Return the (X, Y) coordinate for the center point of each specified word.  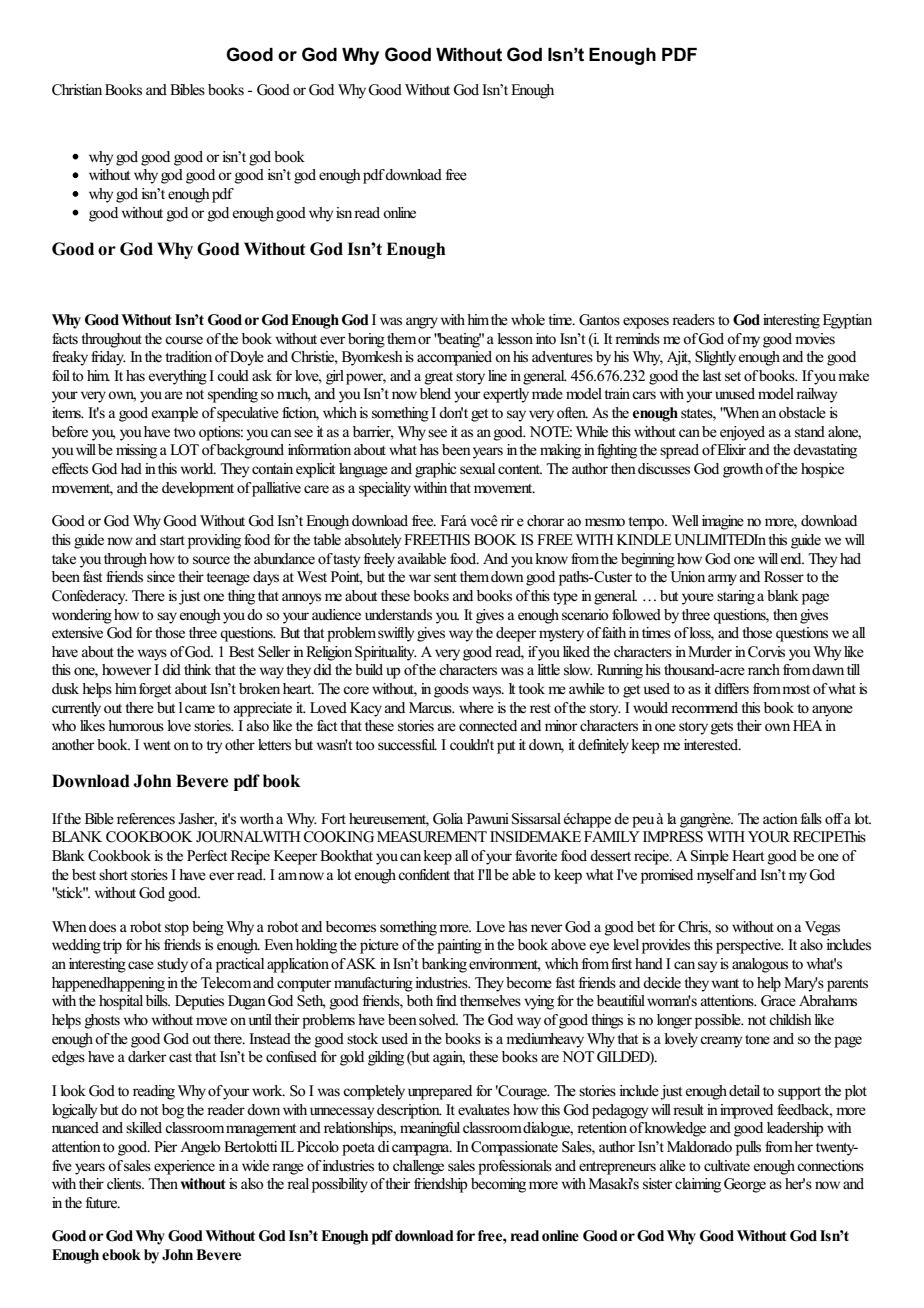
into (546, 338)
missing (136, 451)
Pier (165, 1146)
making (560, 451)
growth (744, 470)
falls (811, 818)
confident (424, 875)
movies (815, 339)
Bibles (187, 89)
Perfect (207, 856)
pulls (748, 1148)
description (409, 1111)
